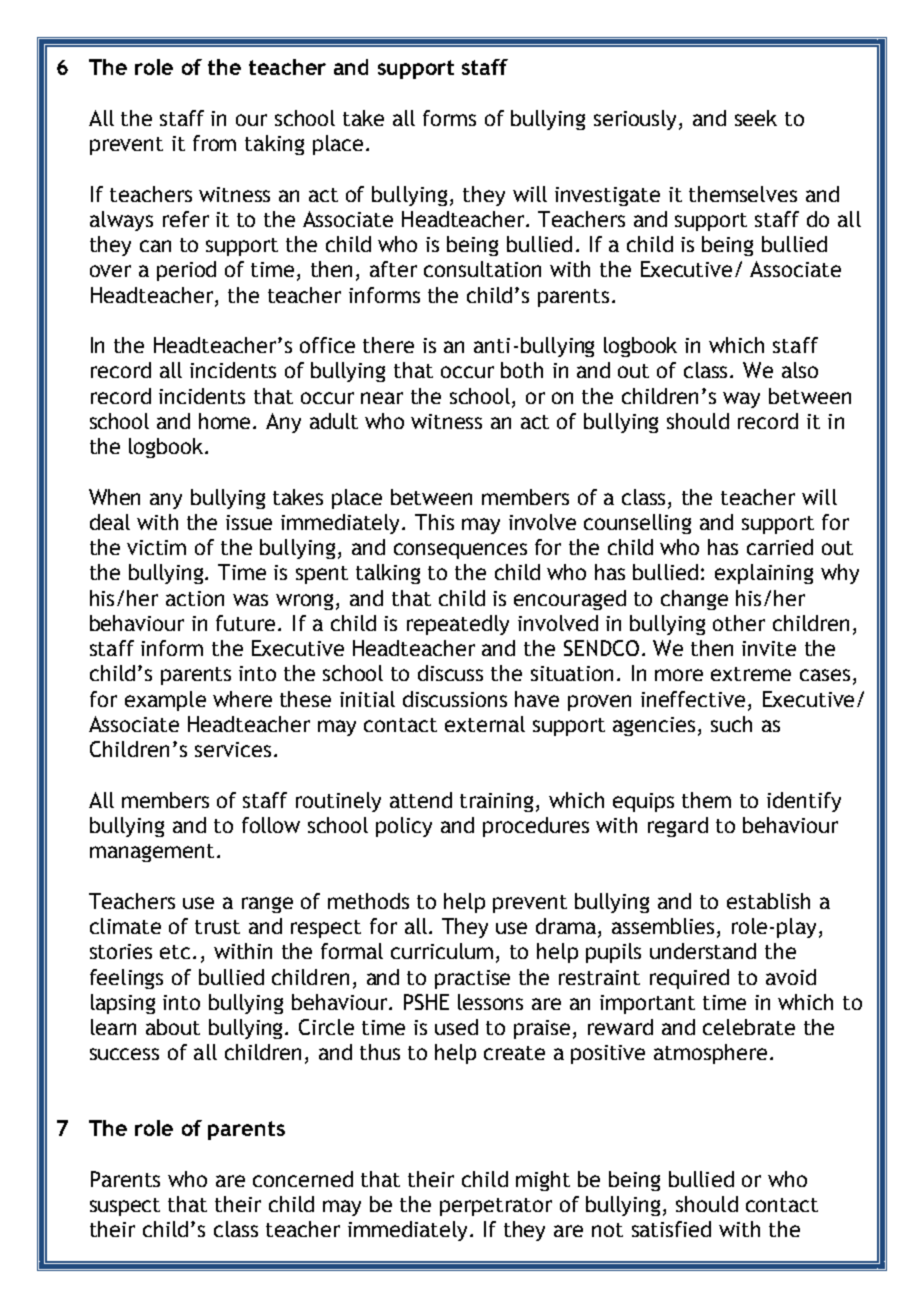 This screenshot has width=924, height=1308. What do you see at coordinates (768, 901) in the screenshot?
I see `establish` at bounding box center [768, 901].
